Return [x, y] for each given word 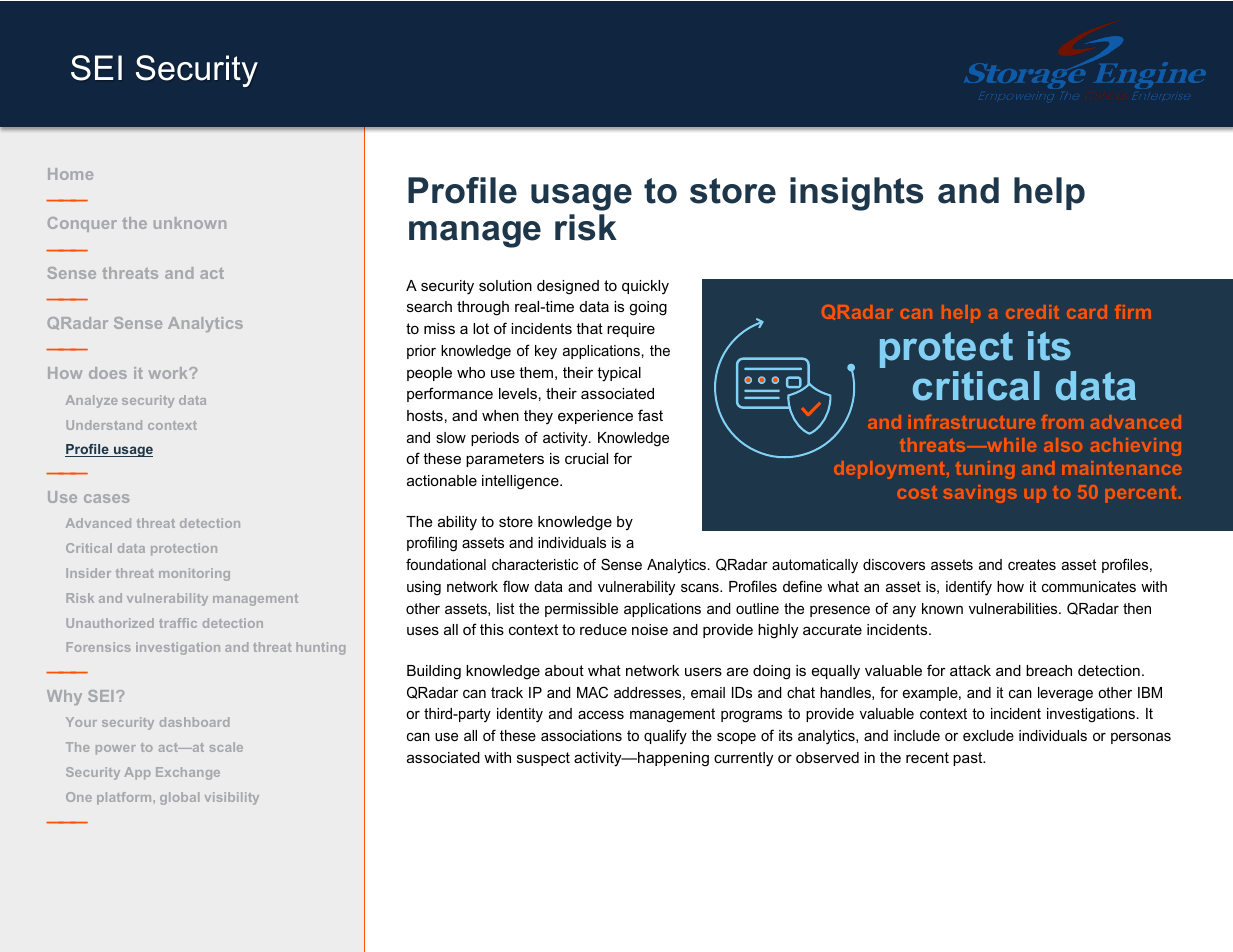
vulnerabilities [1014, 608]
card [1087, 312]
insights [856, 194]
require [631, 330]
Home [70, 174]
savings [980, 494]
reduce [603, 629]
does [108, 373]
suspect [543, 759]
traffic [178, 623]
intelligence [521, 482]
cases [106, 498]
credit [1032, 312]
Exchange [188, 773]
